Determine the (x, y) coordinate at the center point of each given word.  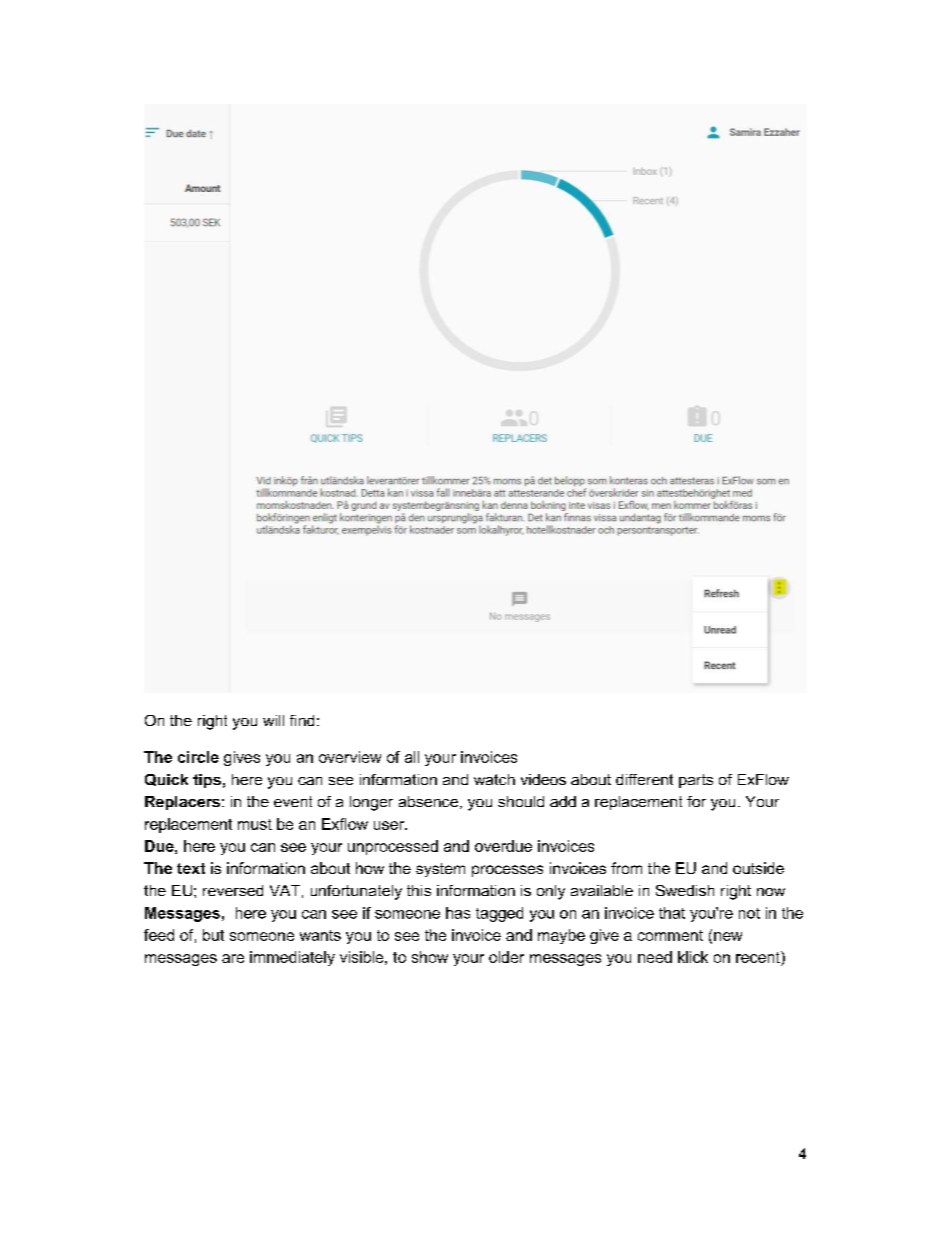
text (191, 868)
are (233, 958)
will (273, 720)
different (644, 779)
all (412, 757)
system (440, 870)
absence (428, 801)
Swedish (685, 890)
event (293, 801)
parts (696, 781)
